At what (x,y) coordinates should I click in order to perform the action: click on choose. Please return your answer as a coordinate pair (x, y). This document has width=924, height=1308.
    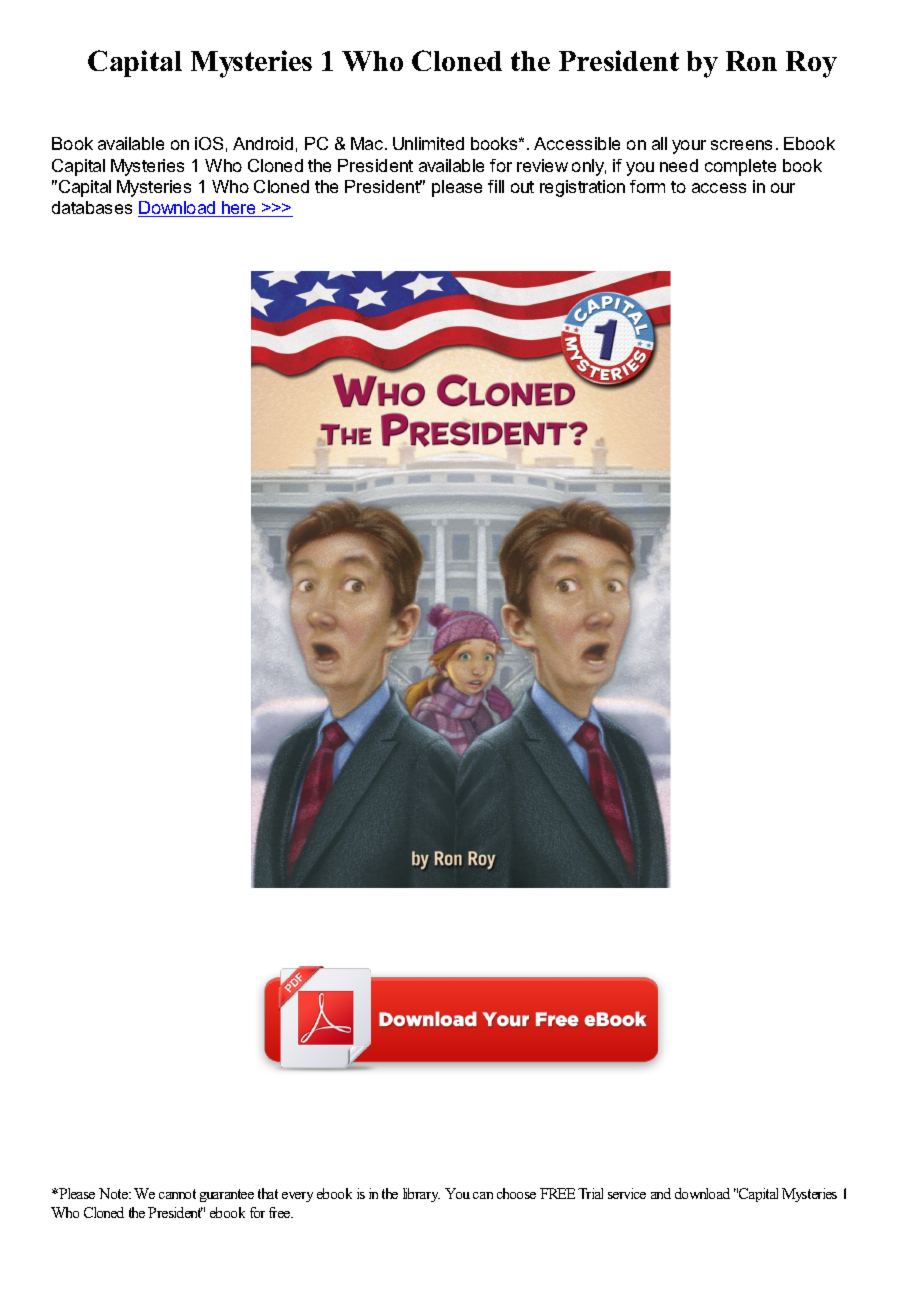
    Looking at the image, I should click on (516, 1193).
